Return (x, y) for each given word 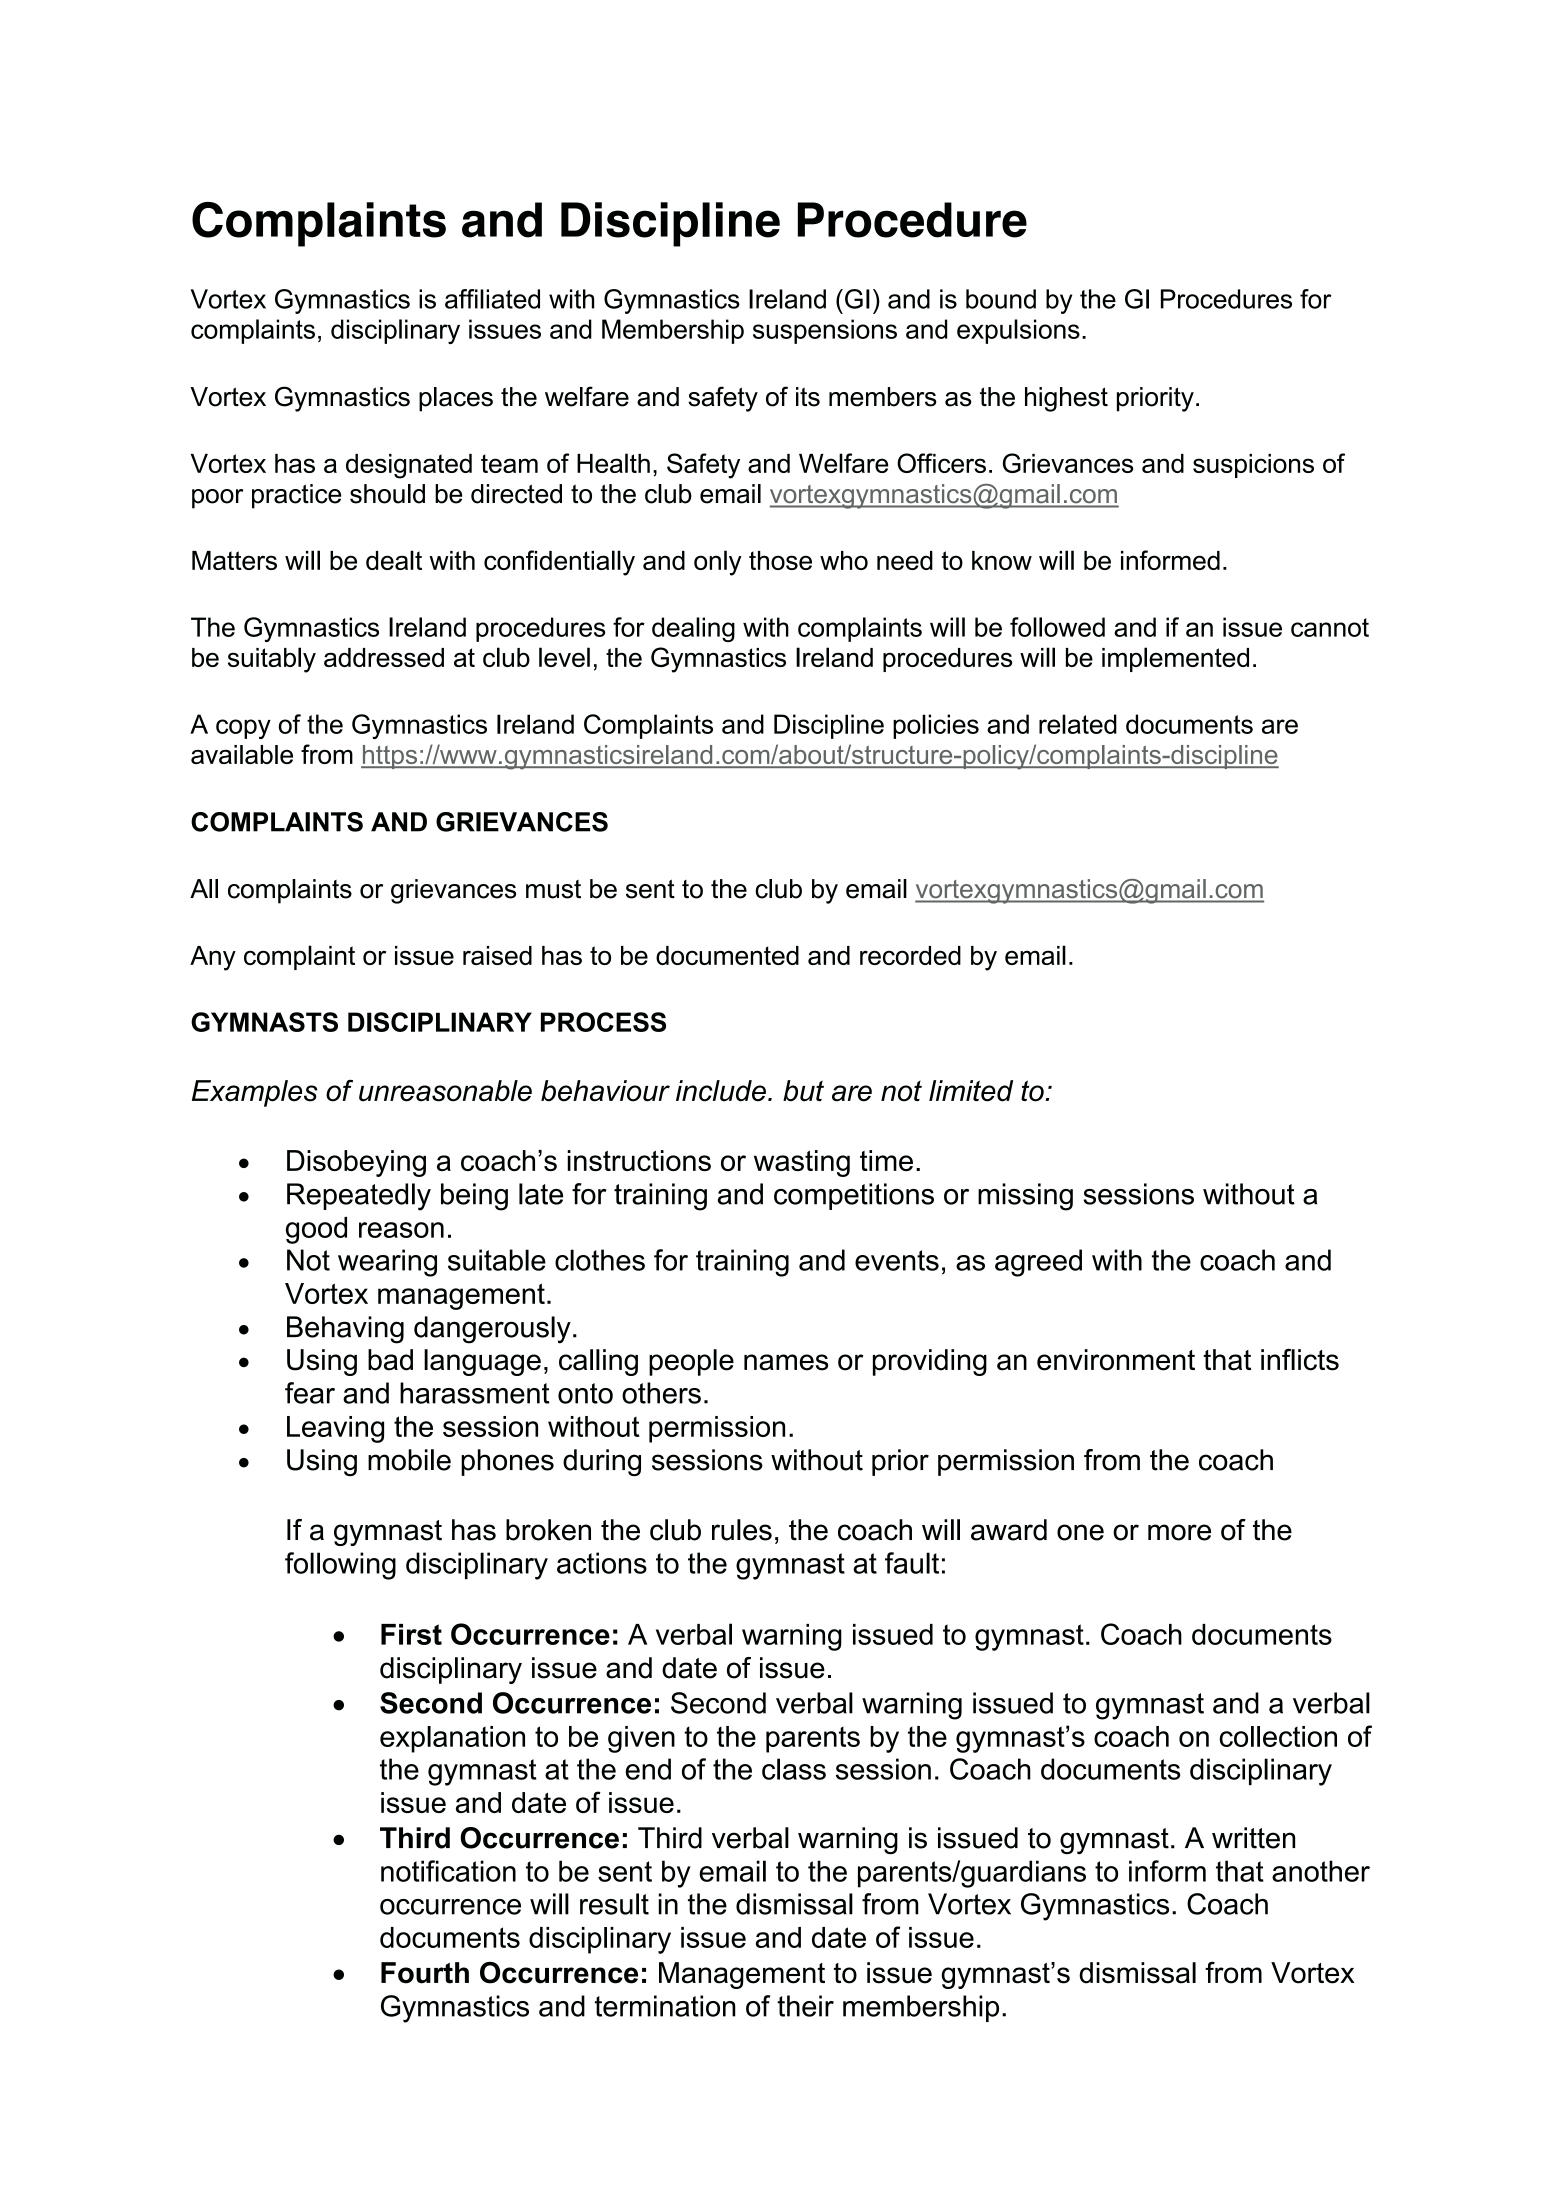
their (805, 2006)
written (1253, 1838)
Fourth (425, 1973)
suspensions (825, 331)
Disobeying (356, 1163)
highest (1066, 399)
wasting (802, 1163)
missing (1025, 1197)
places (456, 399)
